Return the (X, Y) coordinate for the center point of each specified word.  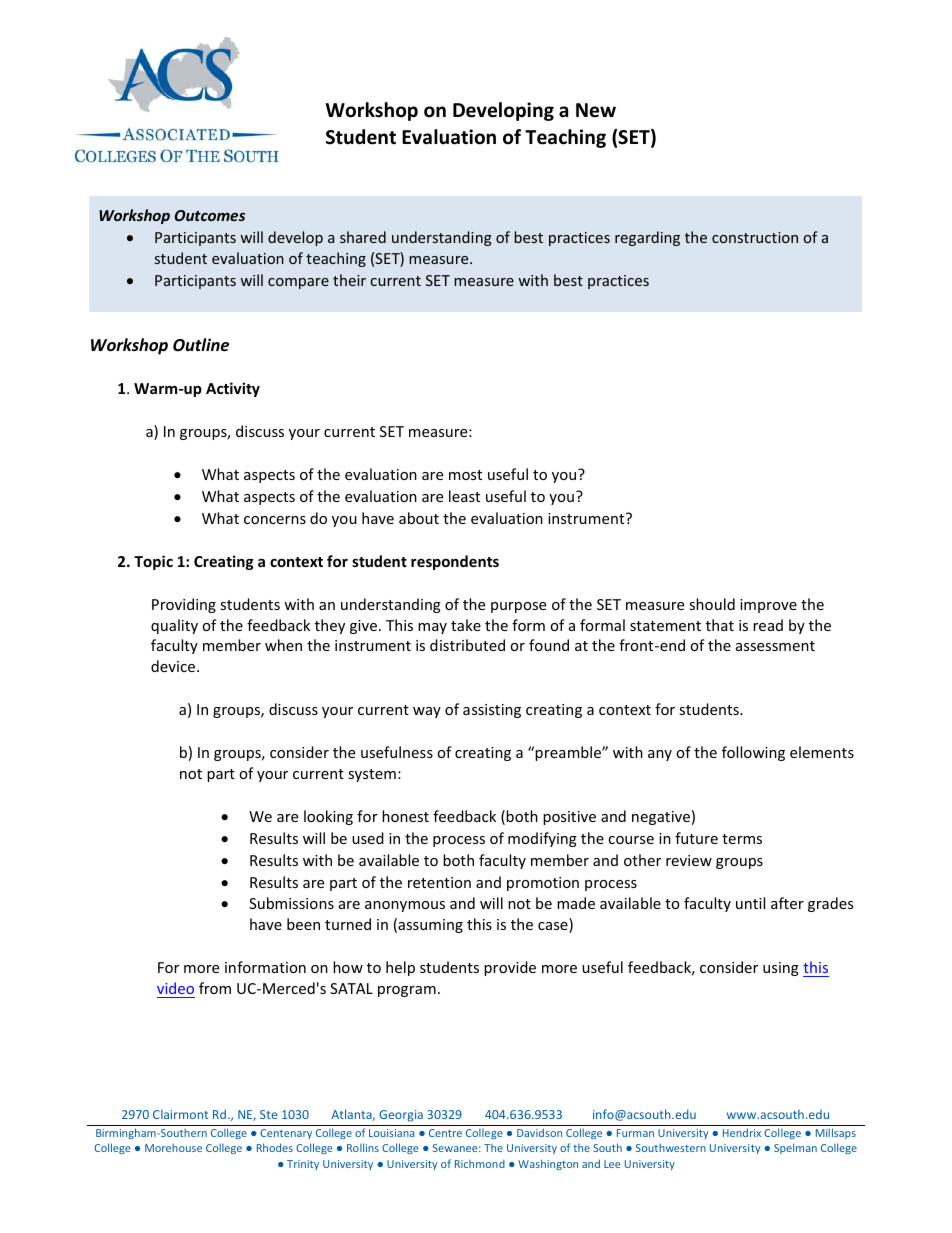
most (465, 475)
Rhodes (275, 1147)
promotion (543, 884)
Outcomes (210, 215)
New (596, 110)
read (768, 625)
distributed (467, 645)
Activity (233, 389)
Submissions (291, 903)
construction (755, 237)
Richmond (480, 1164)
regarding (647, 238)
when (283, 645)
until (750, 903)
